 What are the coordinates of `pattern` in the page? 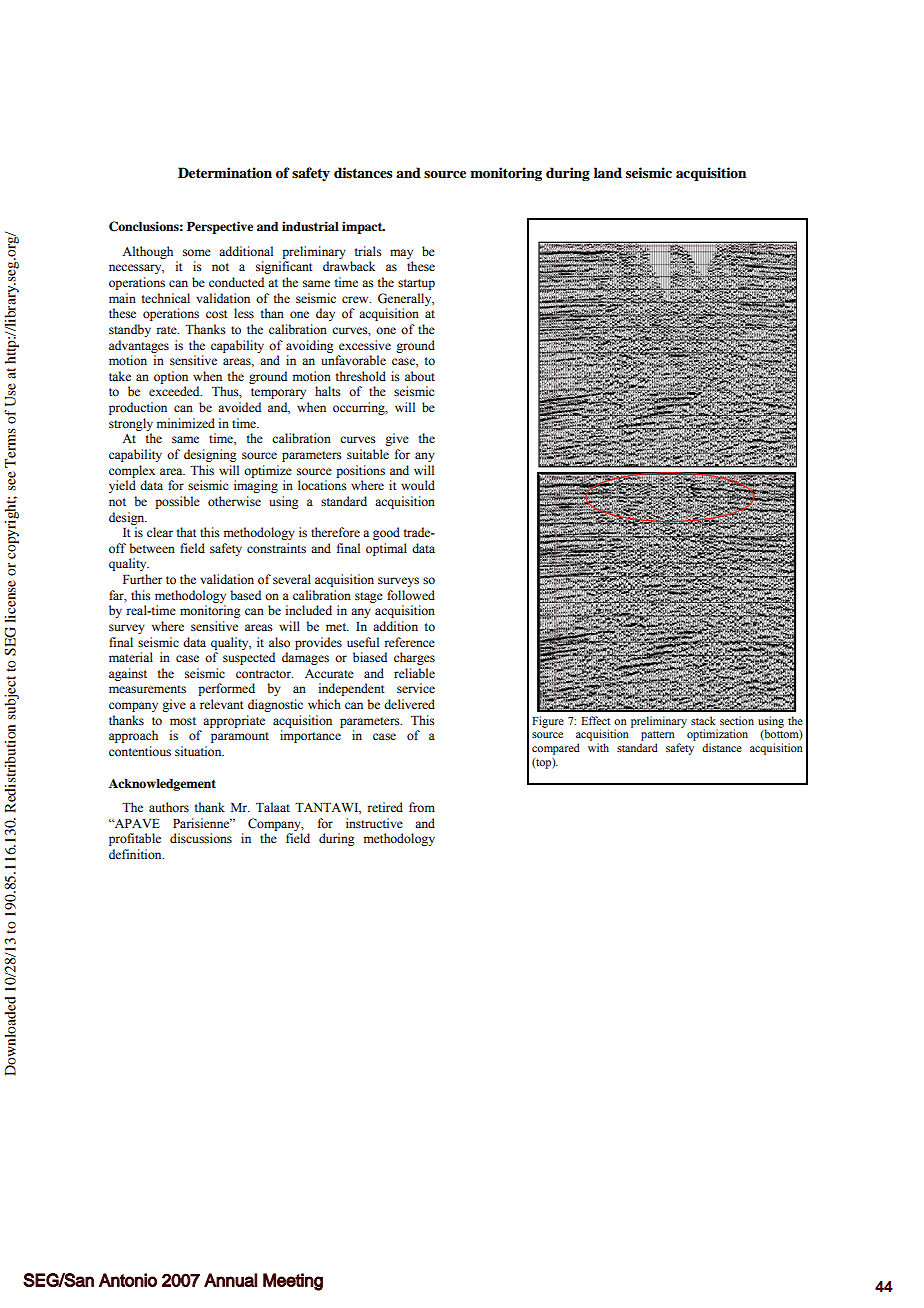 It's located at (657, 737).
